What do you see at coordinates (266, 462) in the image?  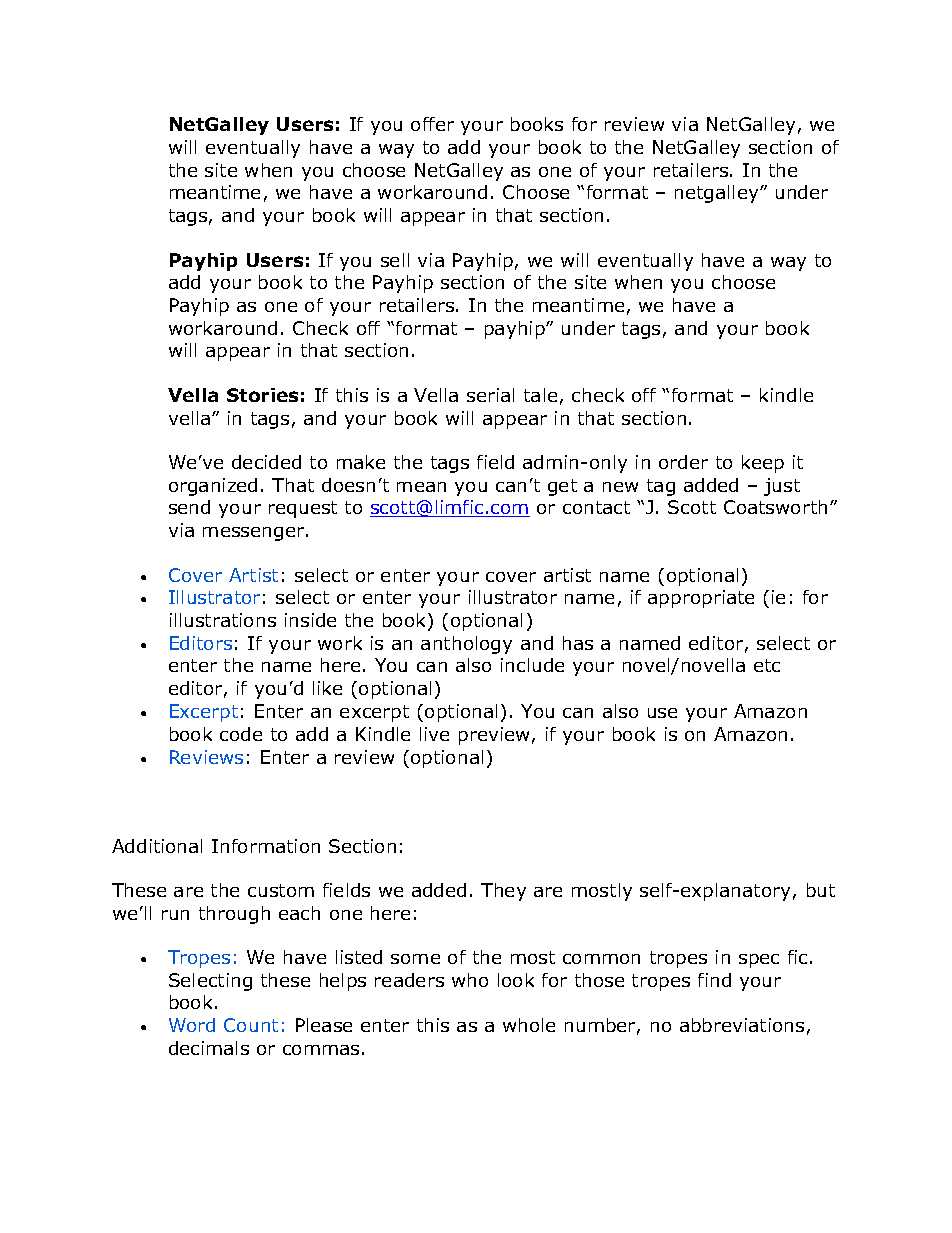 I see `decided` at bounding box center [266, 462].
